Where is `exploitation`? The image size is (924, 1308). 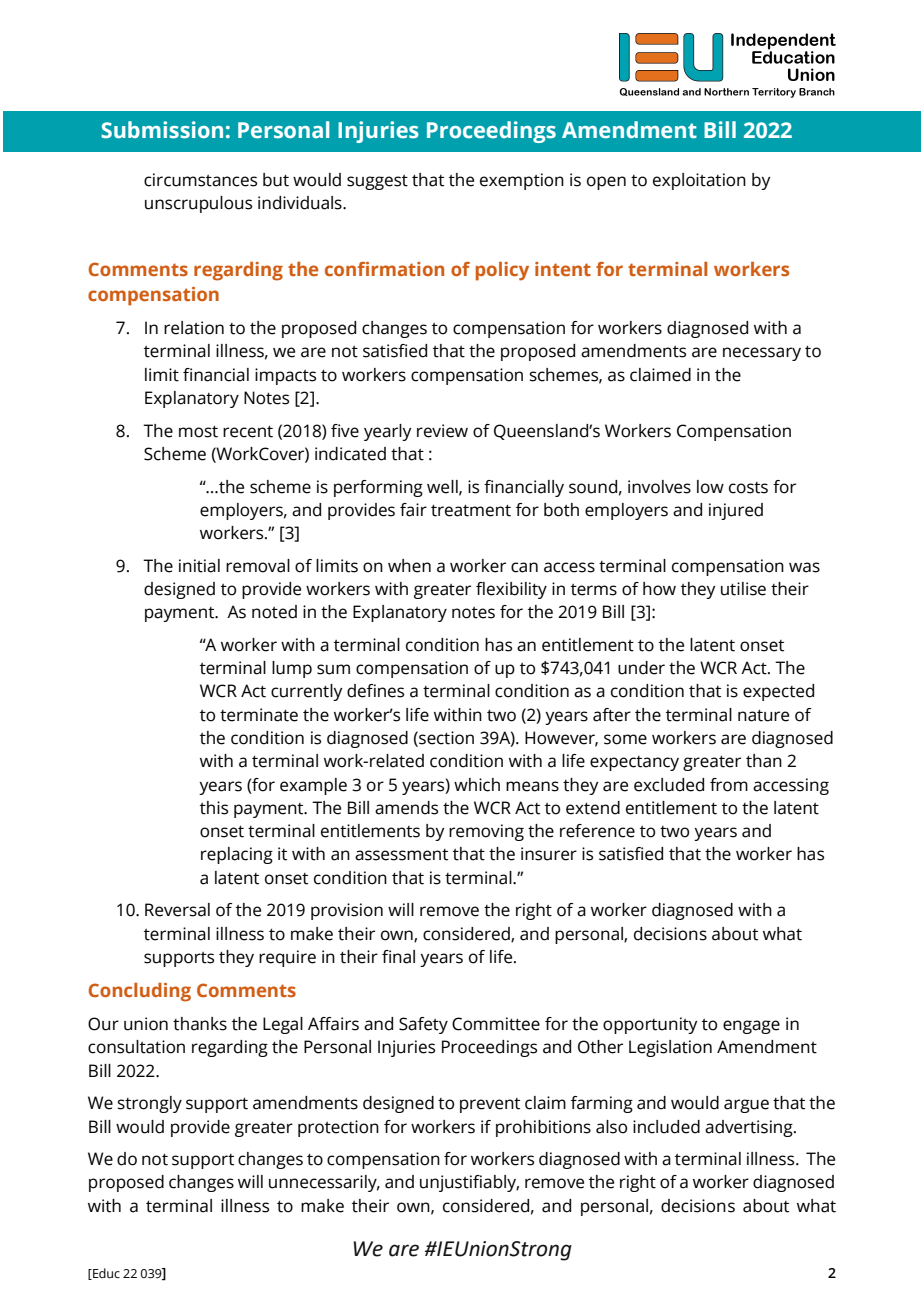 exploitation is located at coordinates (699, 181).
